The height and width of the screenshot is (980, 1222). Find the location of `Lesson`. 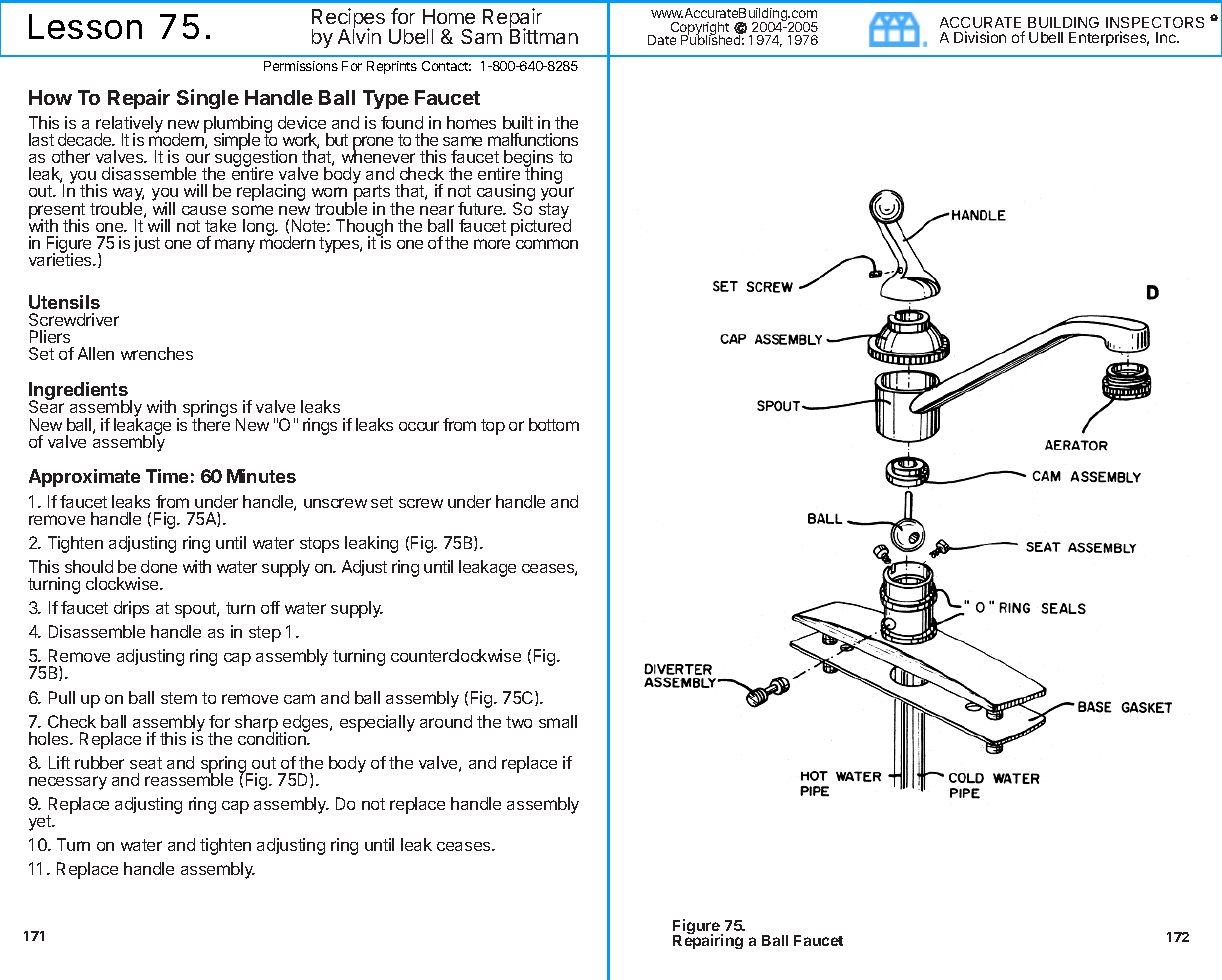

Lesson is located at coordinates (85, 26).
